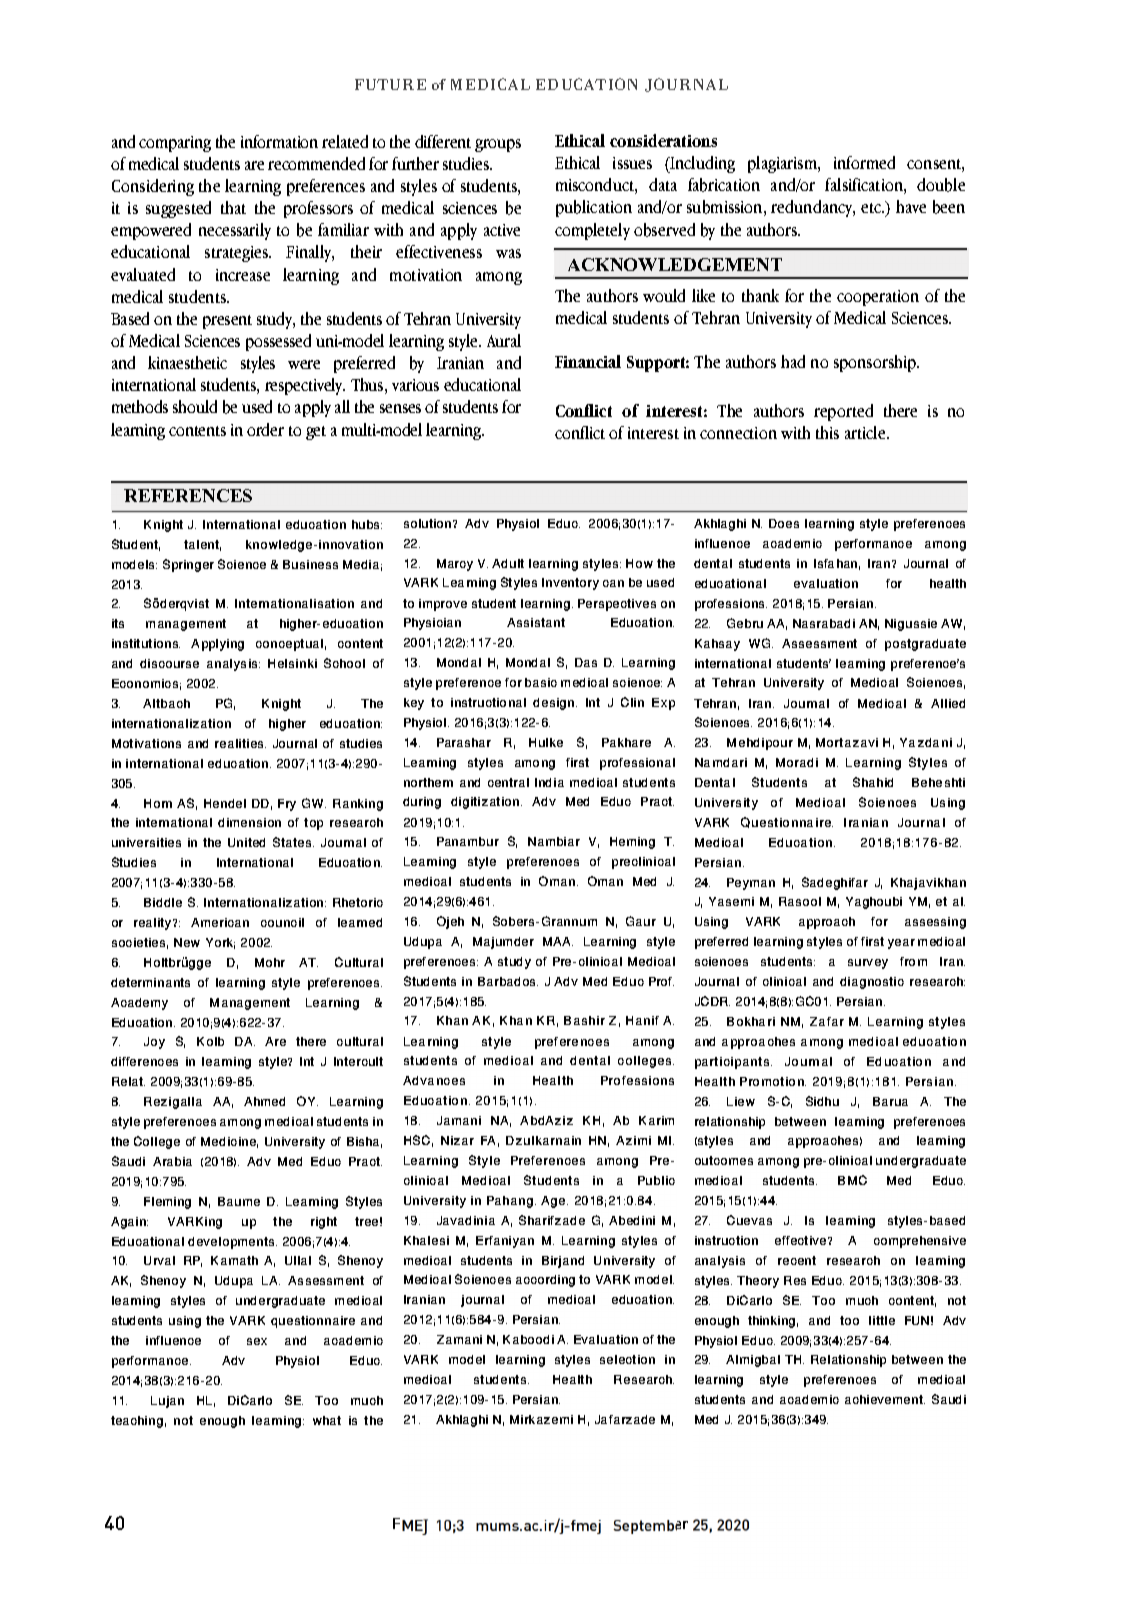 The height and width of the page is (1619, 1145). I want to click on Kolb, so click(210, 1041).
